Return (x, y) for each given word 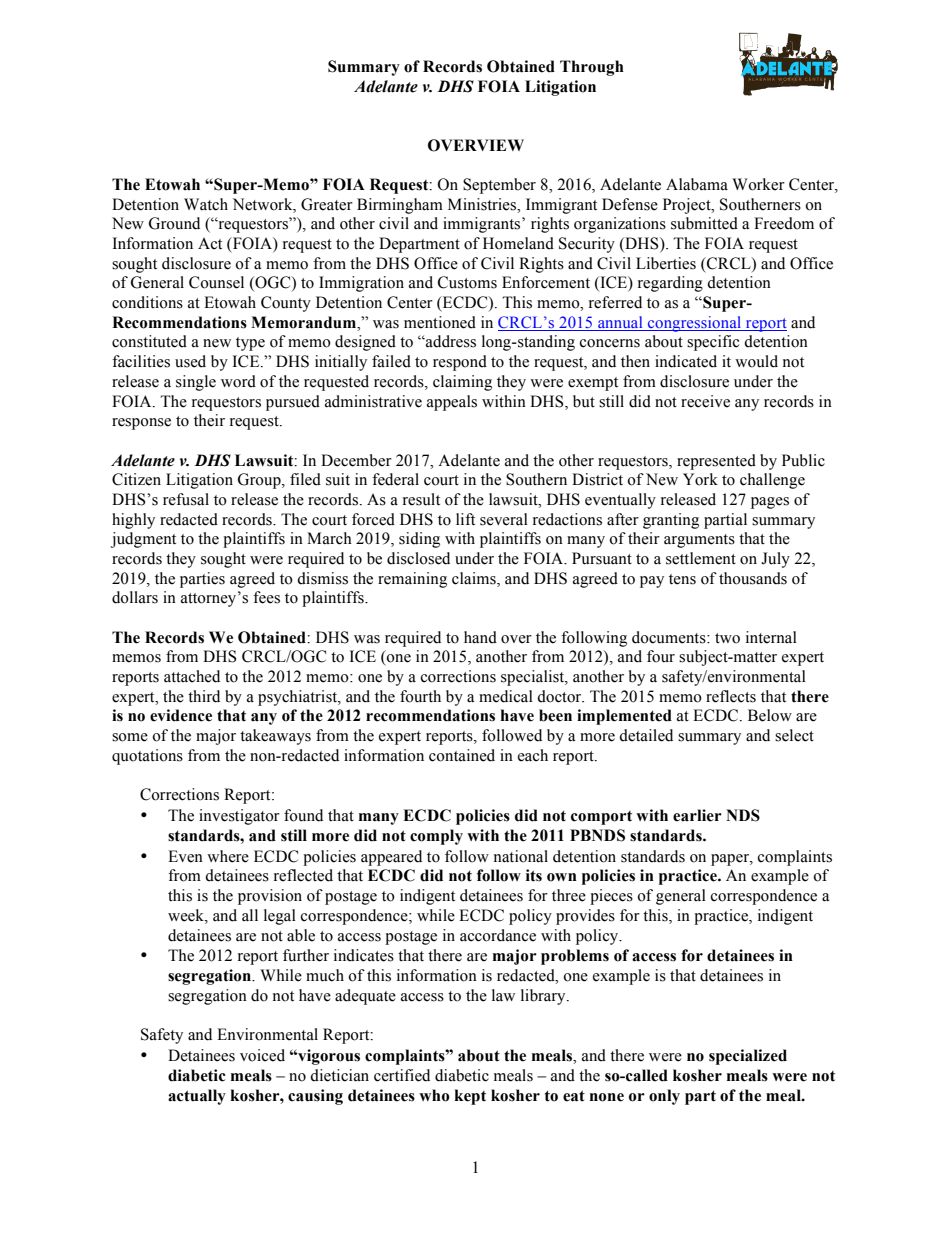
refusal (186, 499)
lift (465, 519)
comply (436, 837)
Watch (206, 204)
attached (192, 676)
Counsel (216, 282)
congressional (695, 324)
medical (506, 696)
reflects (731, 696)
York (700, 479)
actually (197, 1097)
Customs (467, 282)
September (499, 186)
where (228, 856)
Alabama (697, 184)
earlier (697, 815)
